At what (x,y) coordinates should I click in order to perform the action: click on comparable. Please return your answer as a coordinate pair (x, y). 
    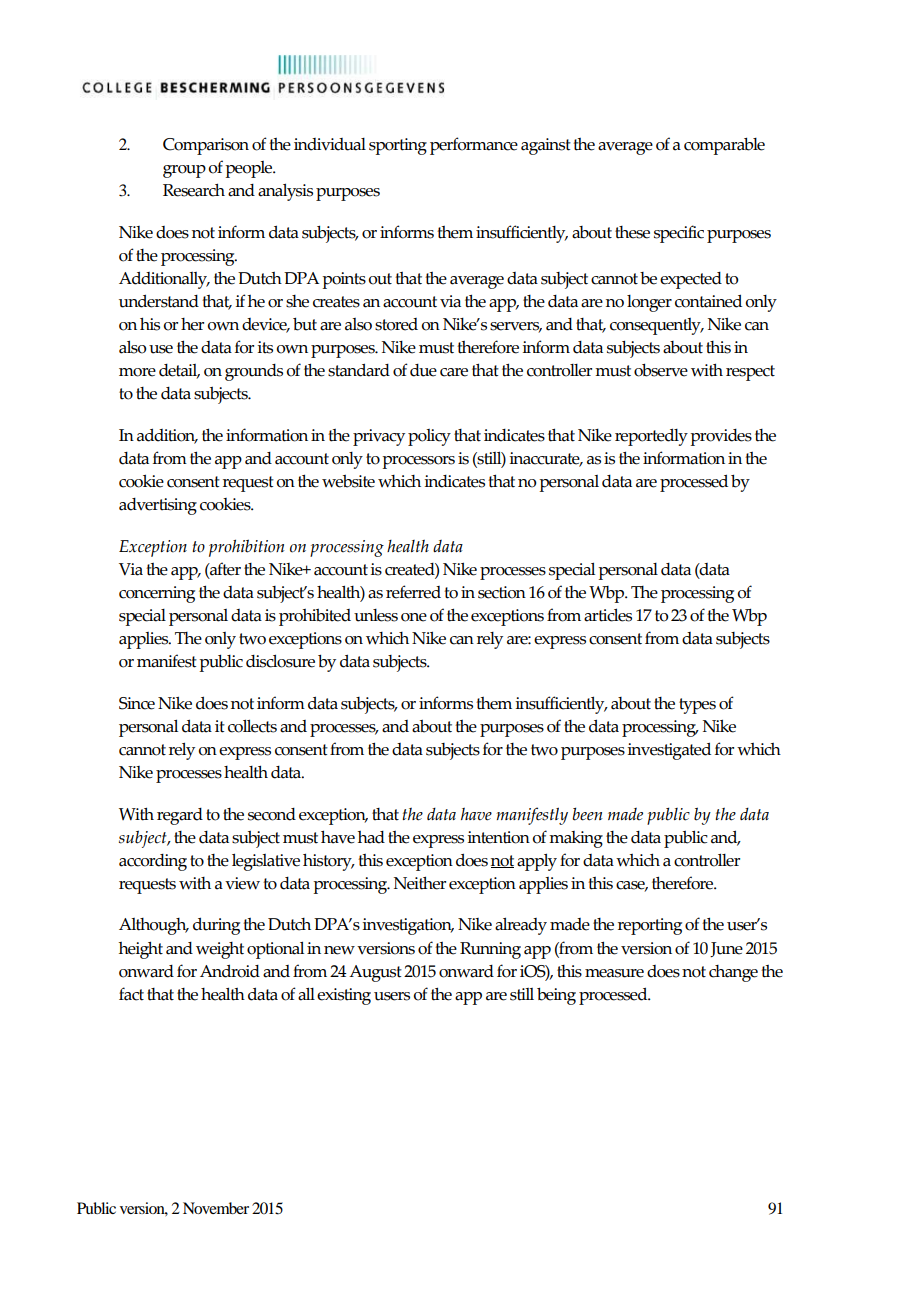
    Looking at the image, I should click on (724, 146).
